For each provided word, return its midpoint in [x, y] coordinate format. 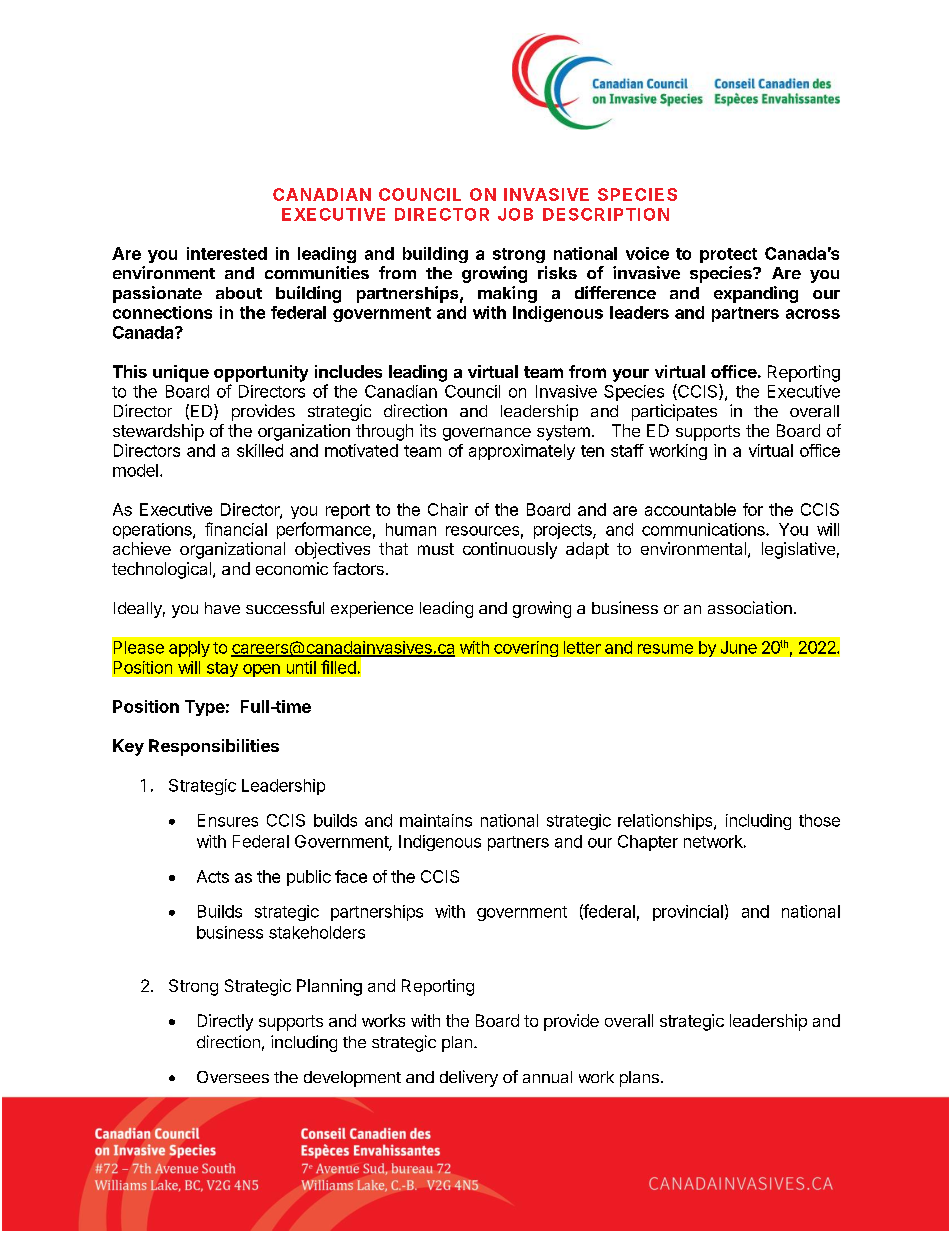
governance [487, 434]
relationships [666, 822]
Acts [213, 876]
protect [728, 255]
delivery [469, 1078]
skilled [260, 450]
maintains [436, 820]
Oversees [233, 1077]
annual [547, 1077]
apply [189, 649]
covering [526, 649]
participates [674, 412]
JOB [515, 214]
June [739, 647]
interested [227, 253]
